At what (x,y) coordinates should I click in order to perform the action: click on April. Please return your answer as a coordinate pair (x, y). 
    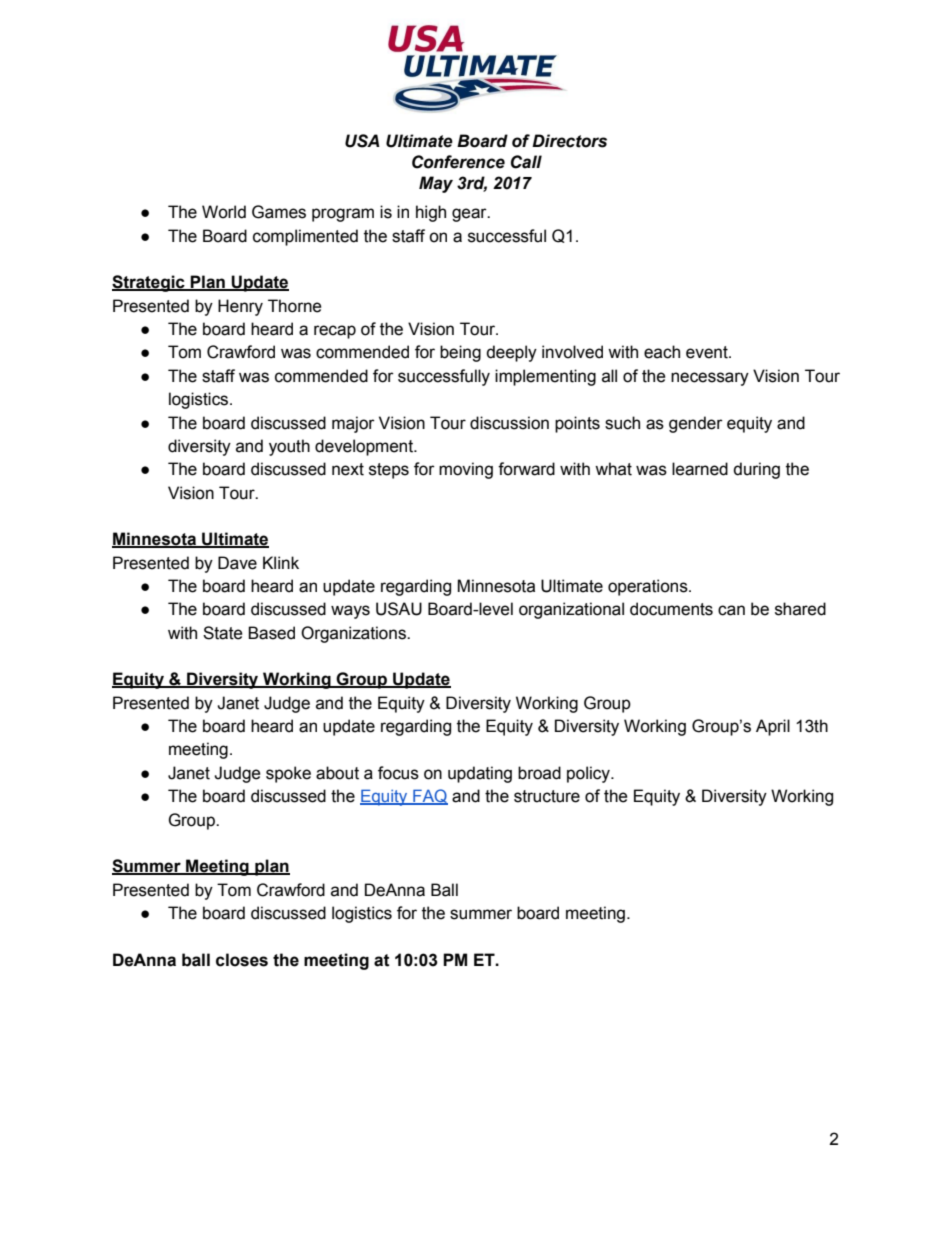
    Looking at the image, I should click on (773, 727).
